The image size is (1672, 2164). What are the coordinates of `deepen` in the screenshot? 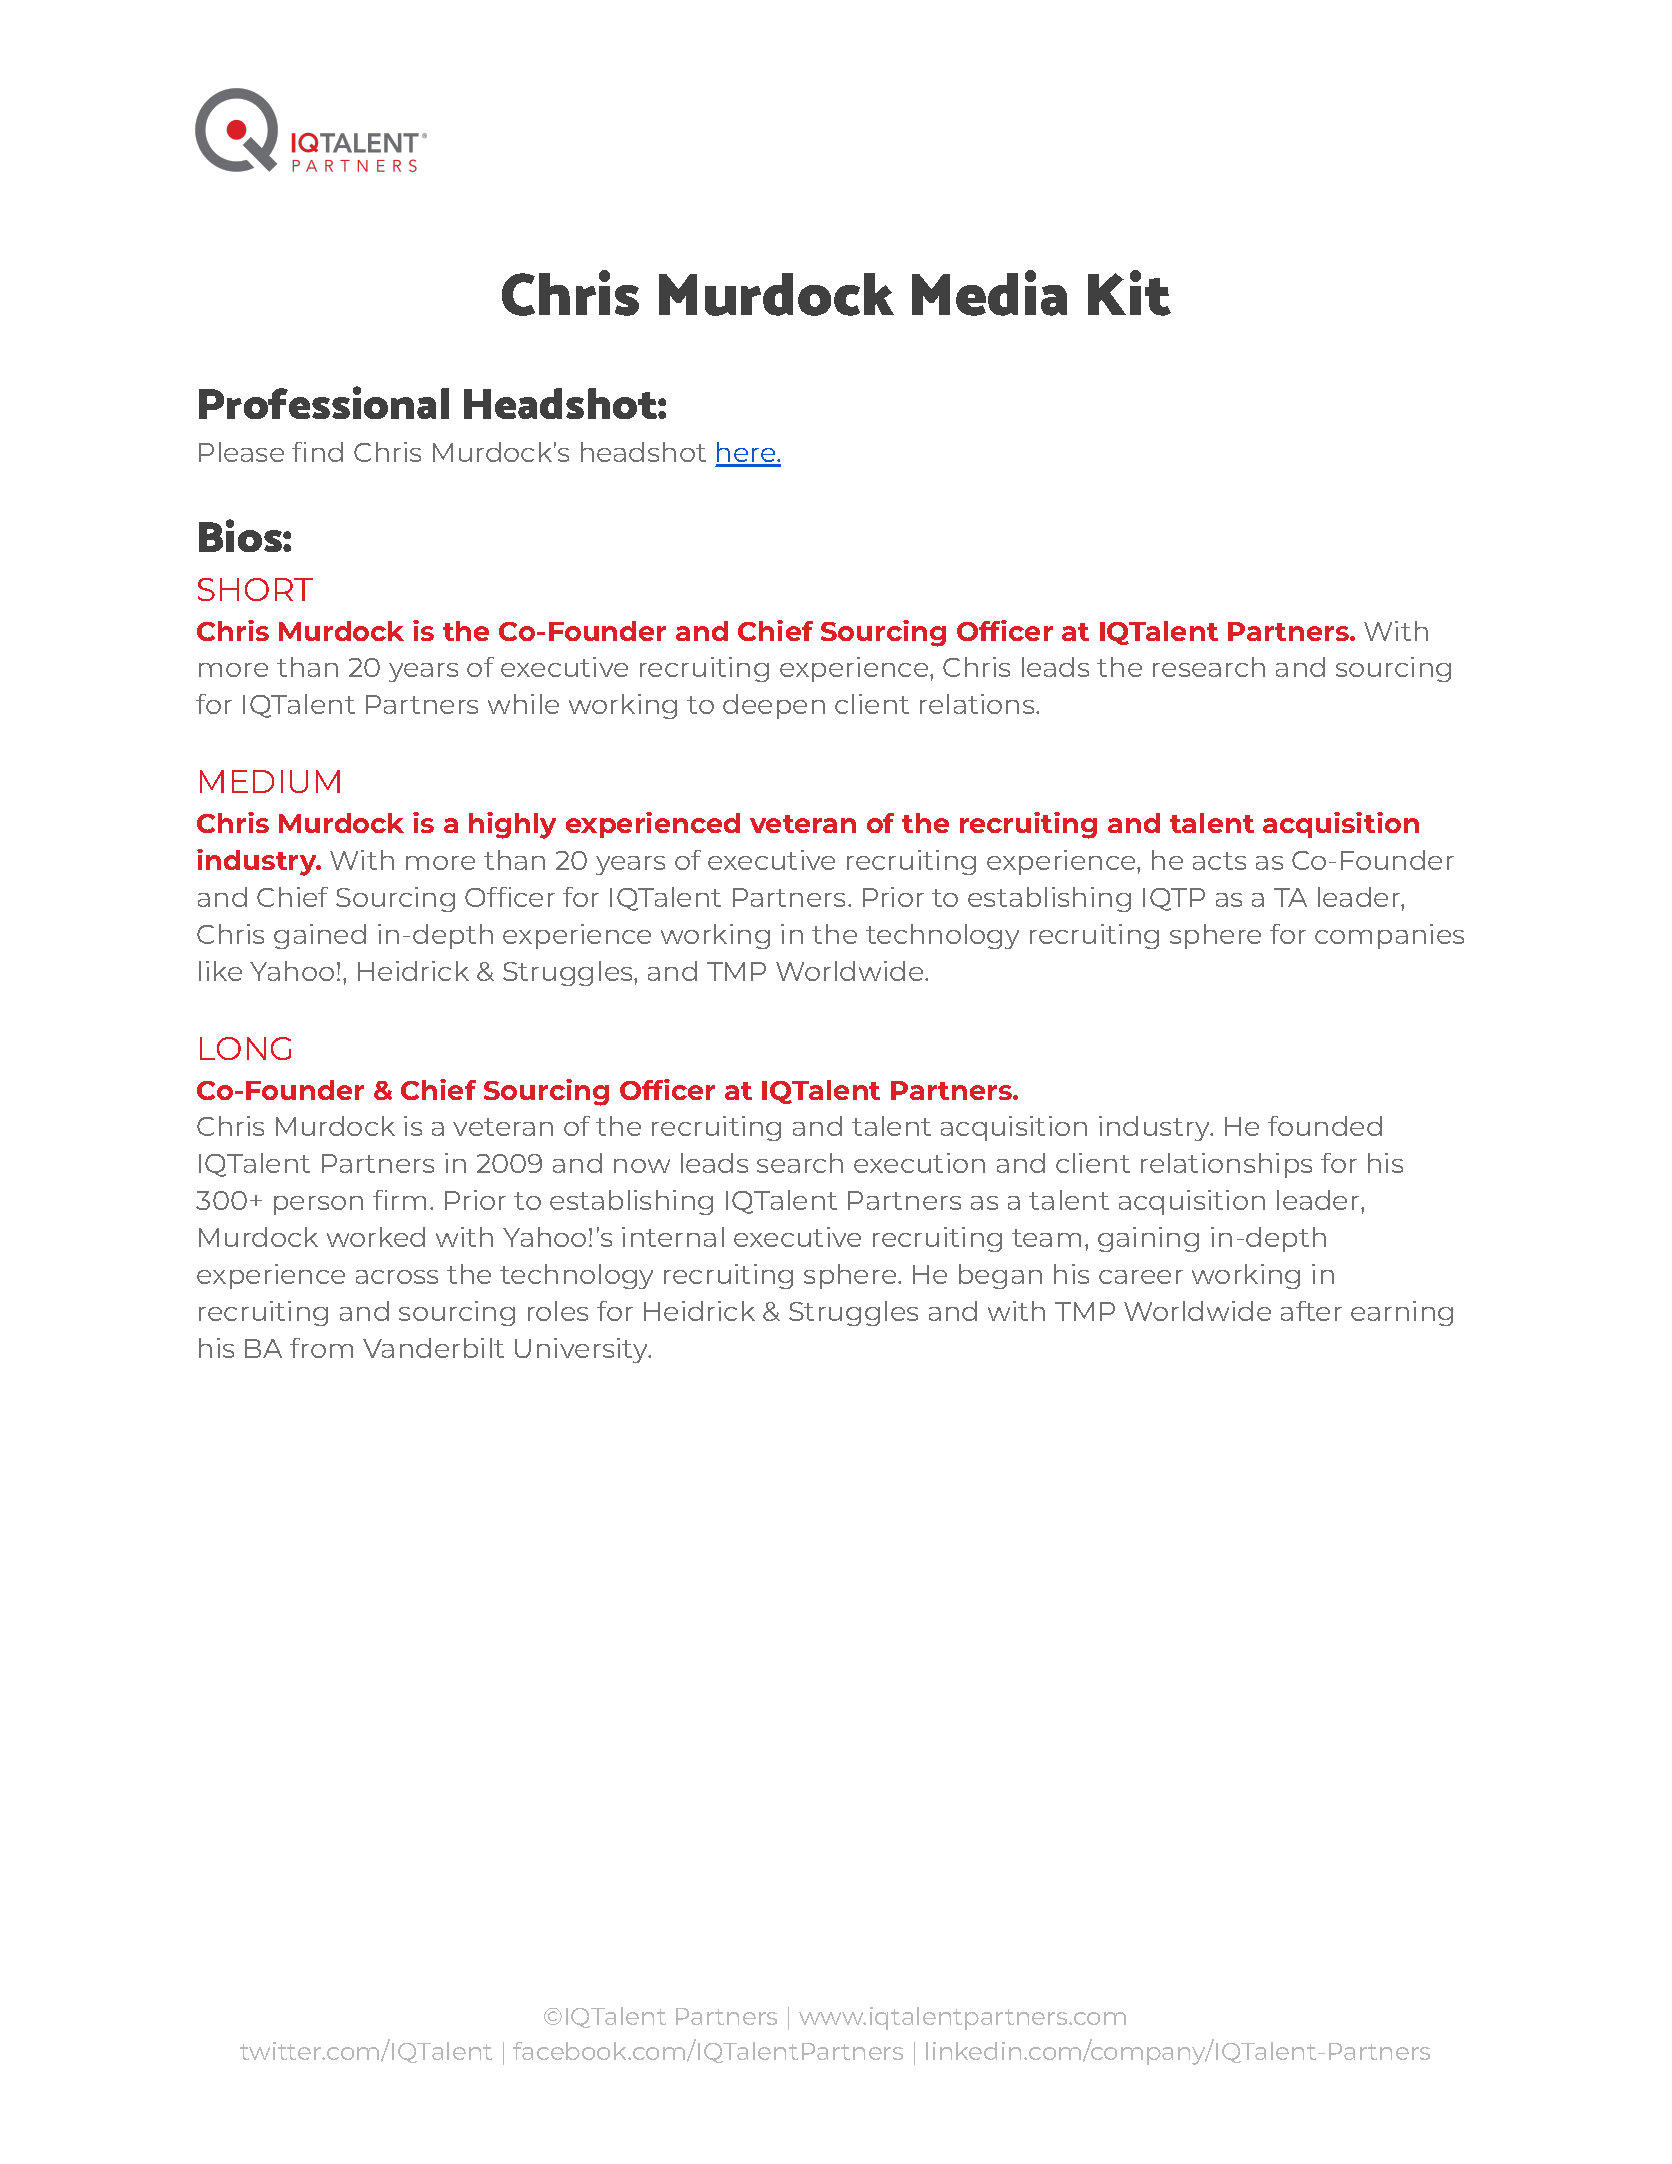 It's located at (774, 706).
